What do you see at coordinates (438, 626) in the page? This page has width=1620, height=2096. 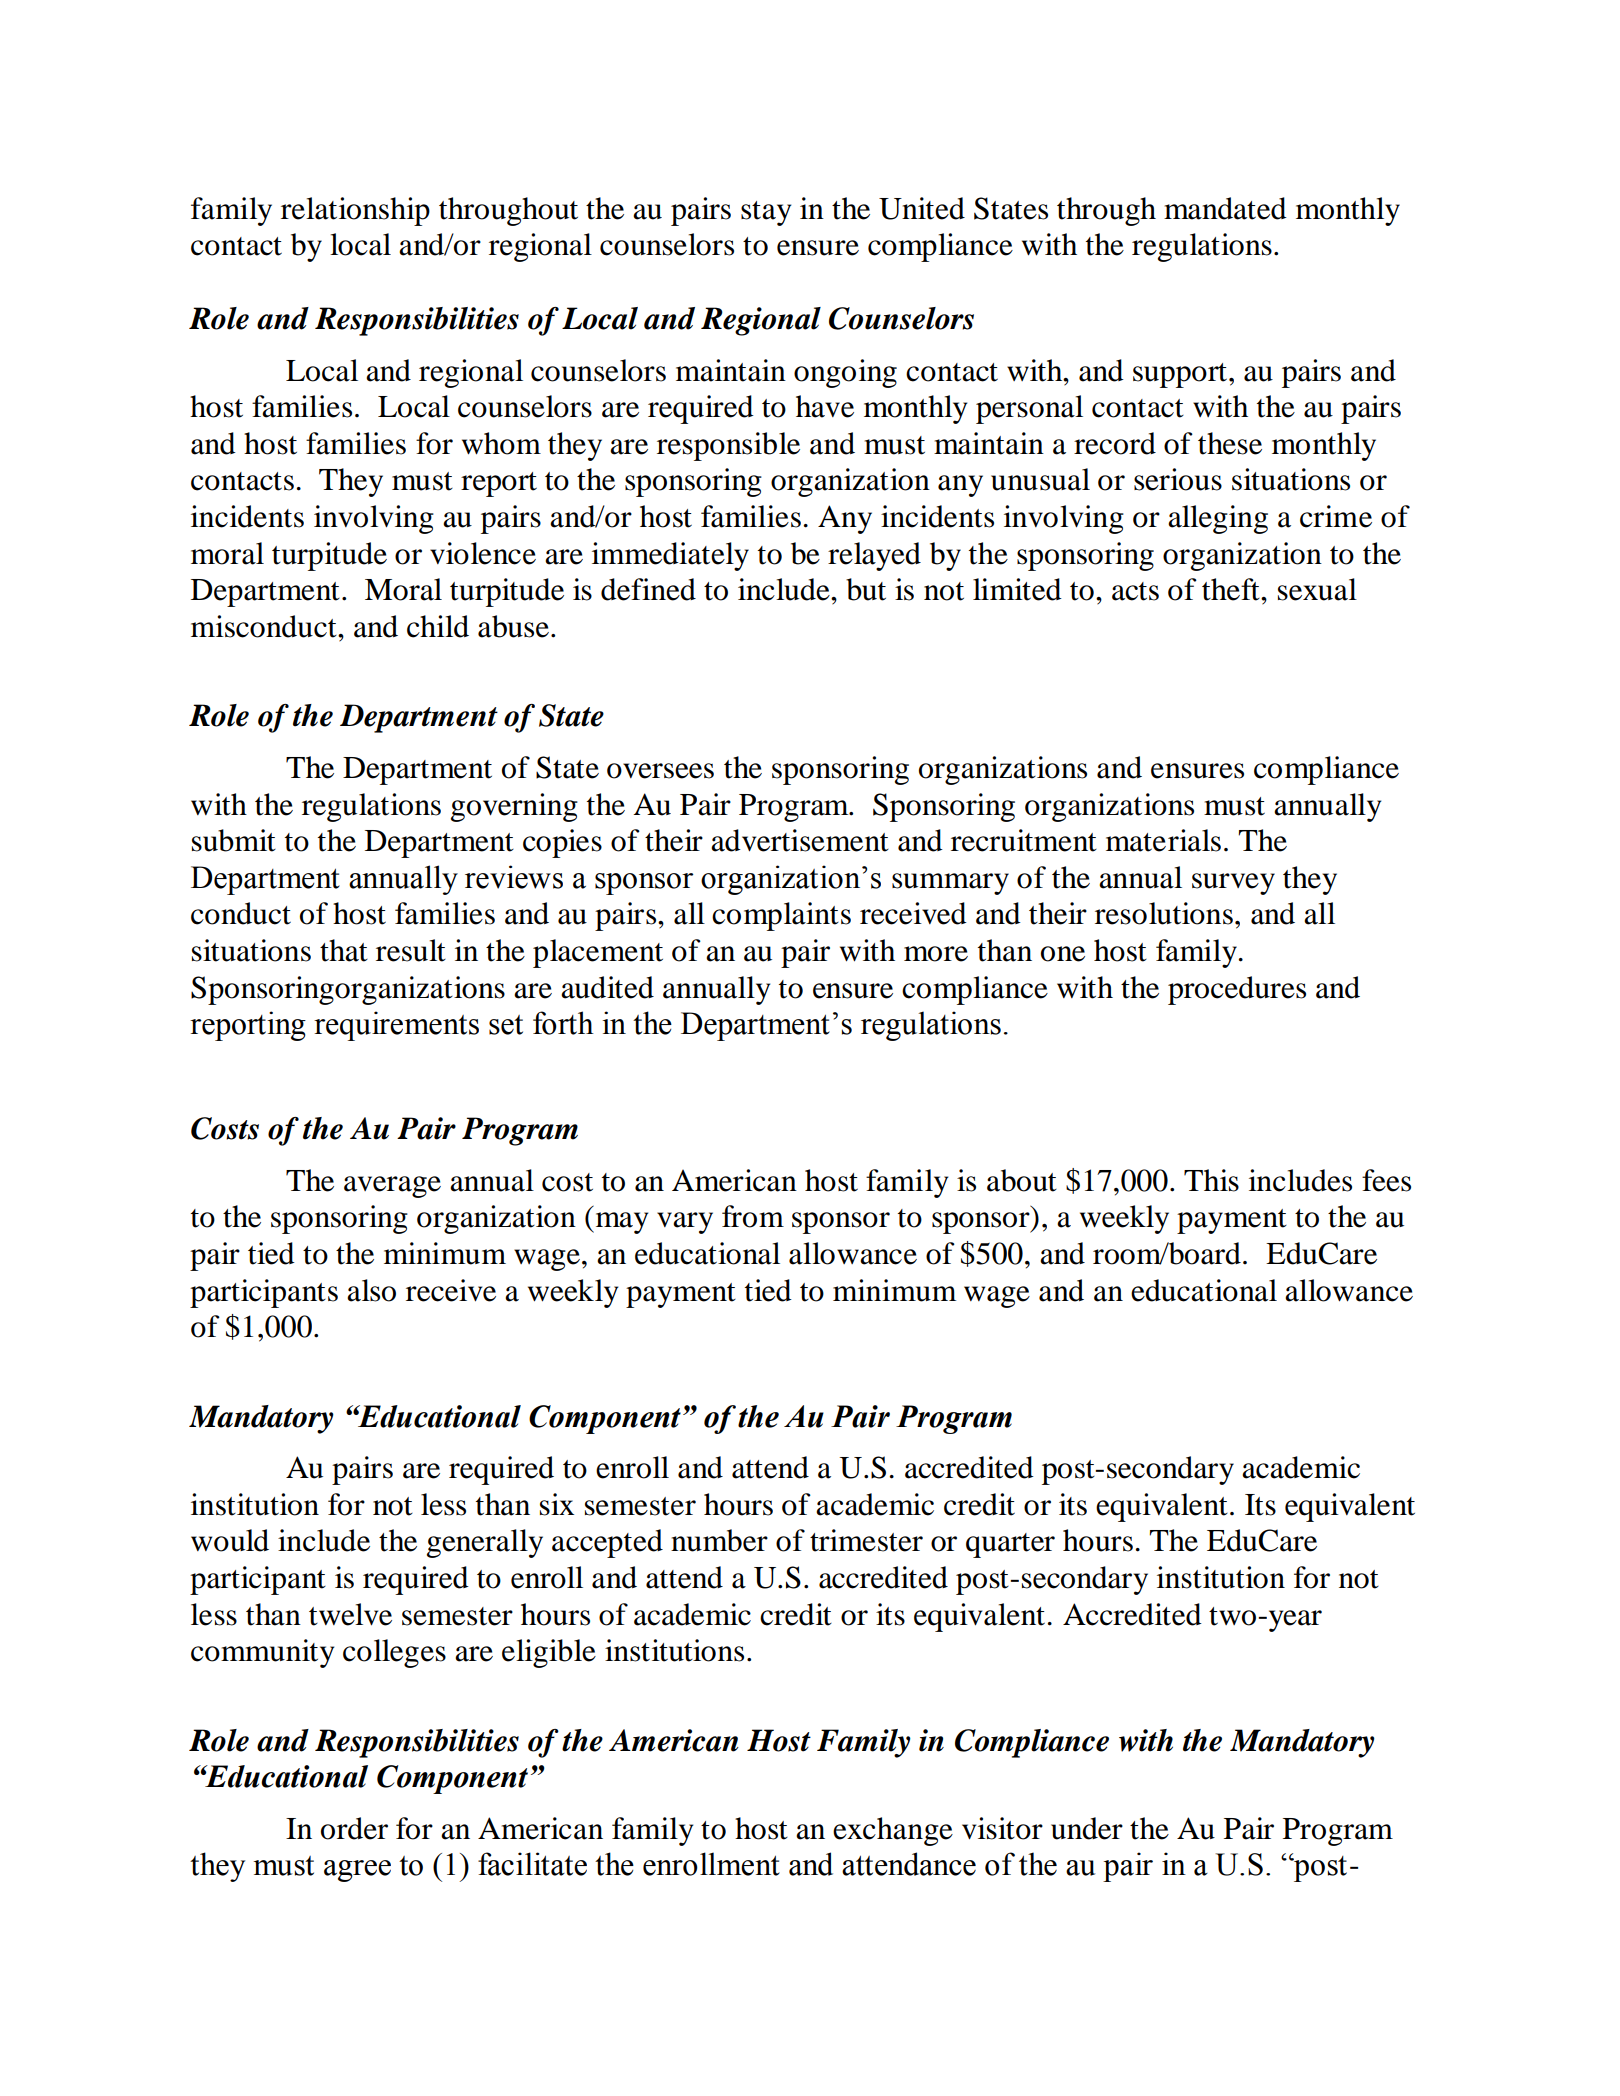 I see `child` at bounding box center [438, 626].
